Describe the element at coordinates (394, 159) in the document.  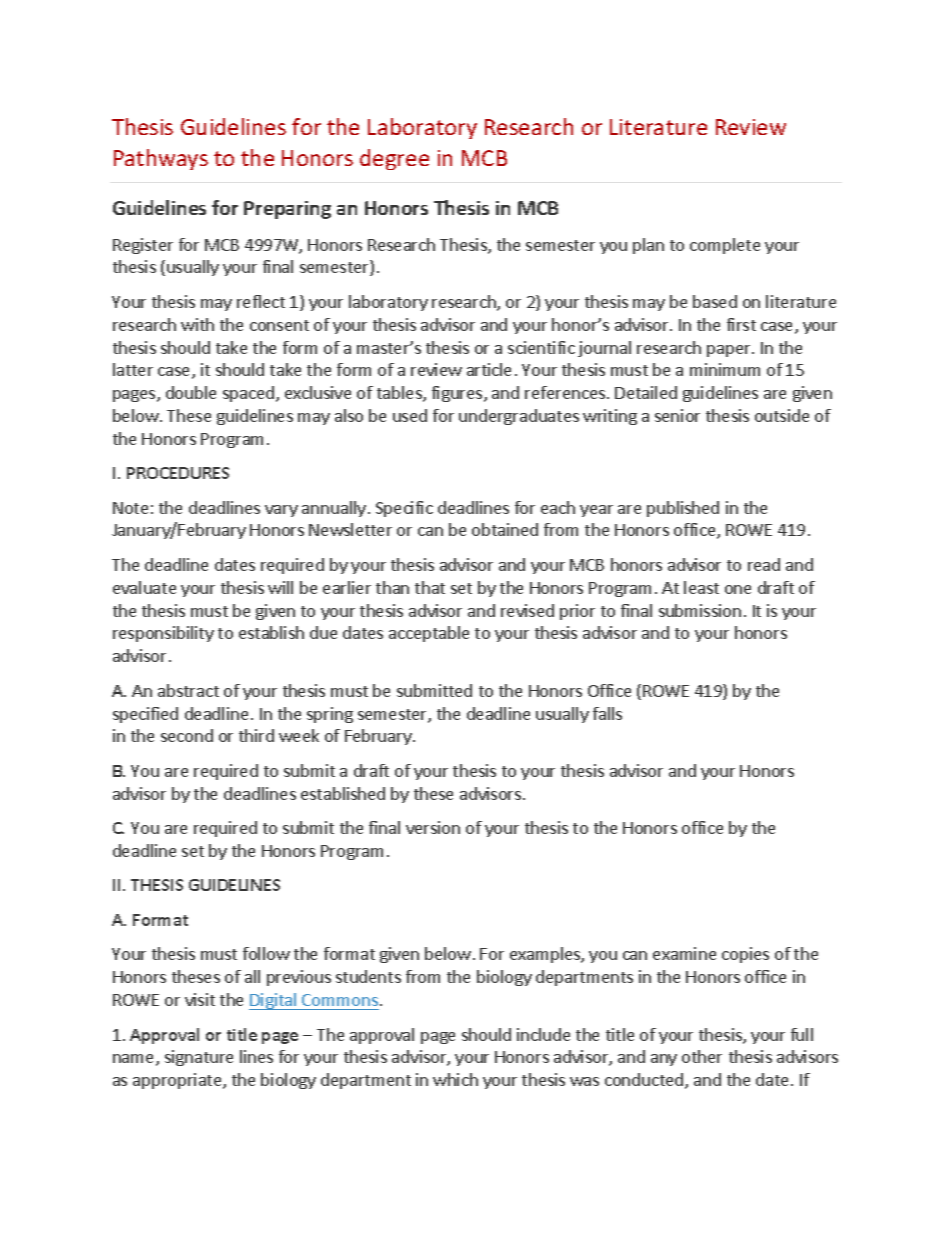
I see `degree` at that location.
